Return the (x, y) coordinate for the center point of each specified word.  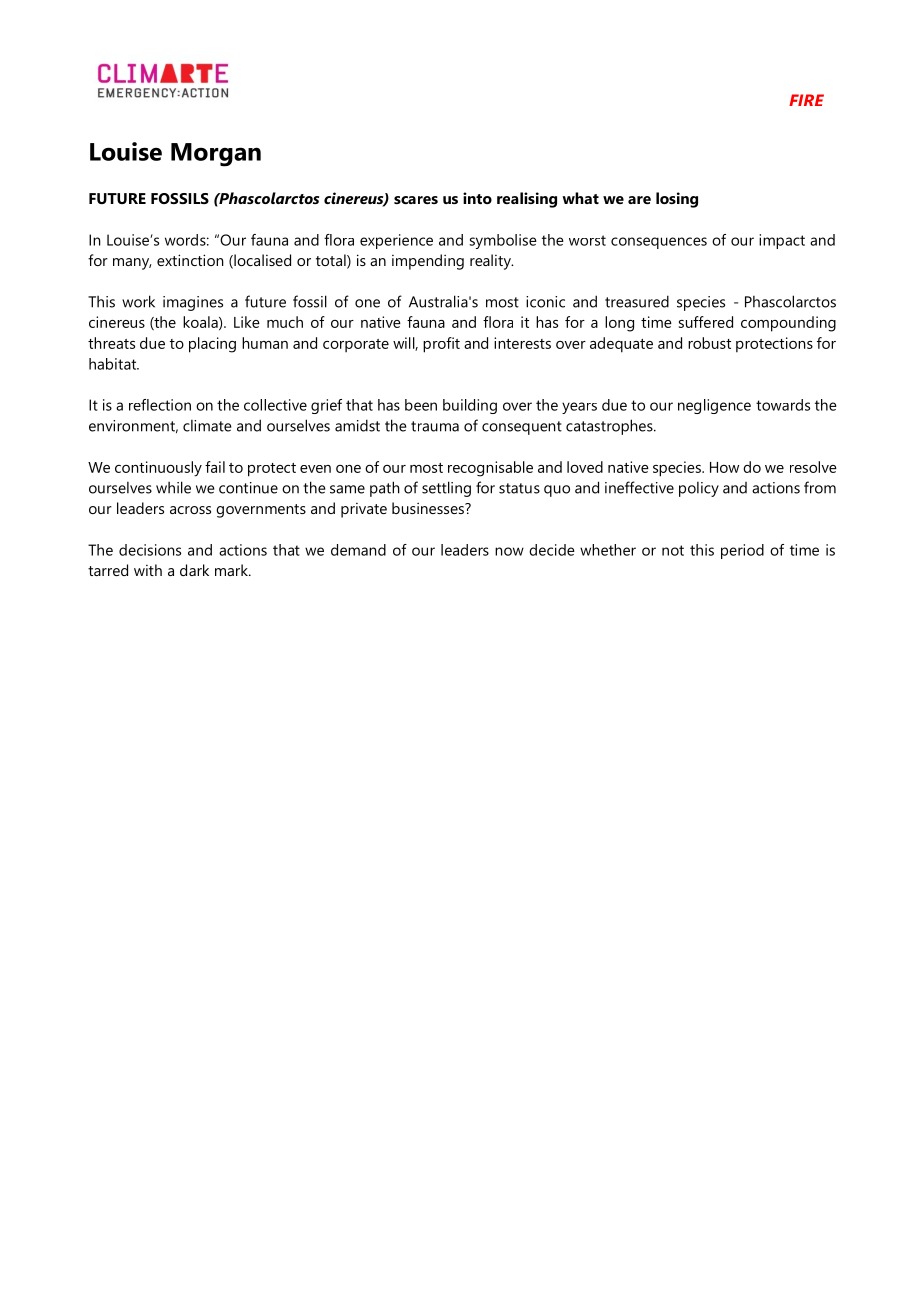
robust (709, 343)
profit (441, 345)
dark (194, 570)
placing (212, 345)
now (509, 551)
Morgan (216, 155)
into (477, 198)
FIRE (806, 100)
